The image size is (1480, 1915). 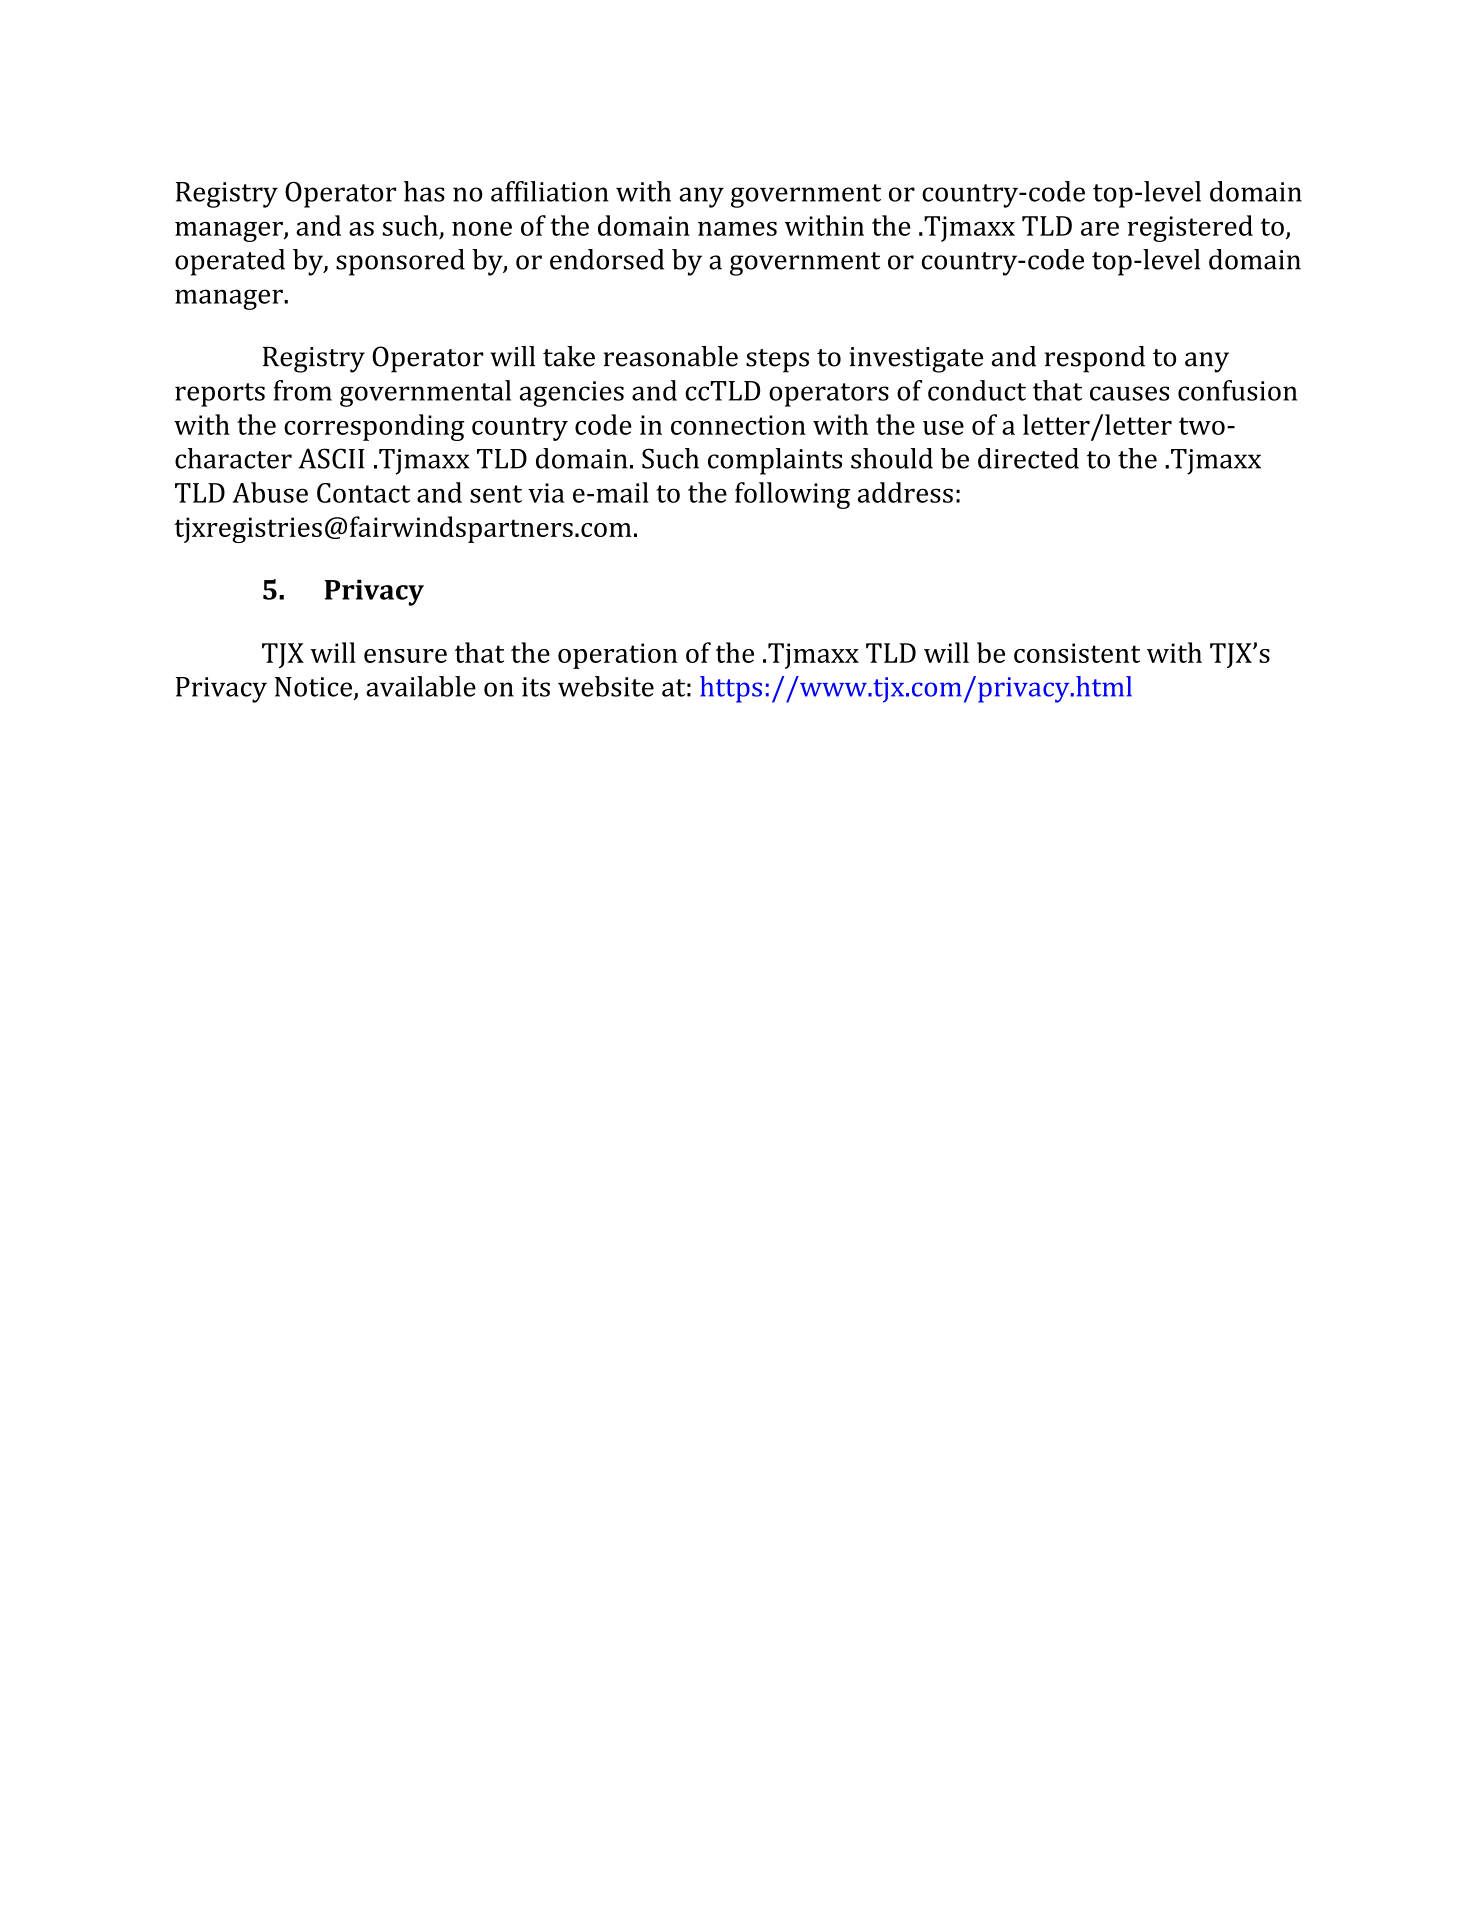 What do you see at coordinates (671, 356) in the document?
I see `reasonable` at bounding box center [671, 356].
